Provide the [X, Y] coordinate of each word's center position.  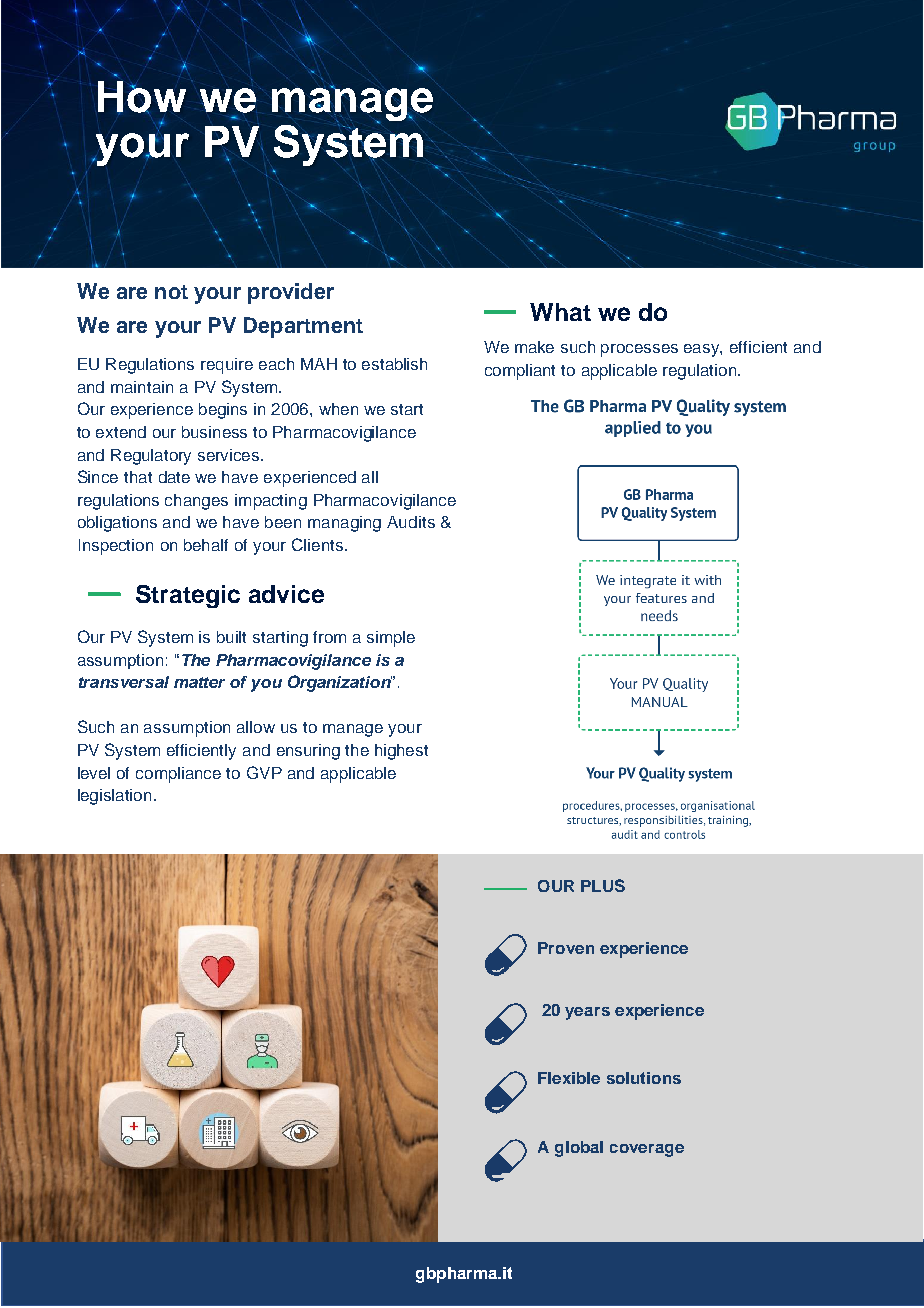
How [142, 98]
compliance [178, 775]
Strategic [188, 596]
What [560, 312]
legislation [114, 797]
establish [394, 364]
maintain [142, 387]
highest [401, 752]
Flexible [569, 1078]
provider [291, 293]
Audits [411, 522]
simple [391, 639]
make [534, 347]
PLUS [603, 885]
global [579, 1149]
